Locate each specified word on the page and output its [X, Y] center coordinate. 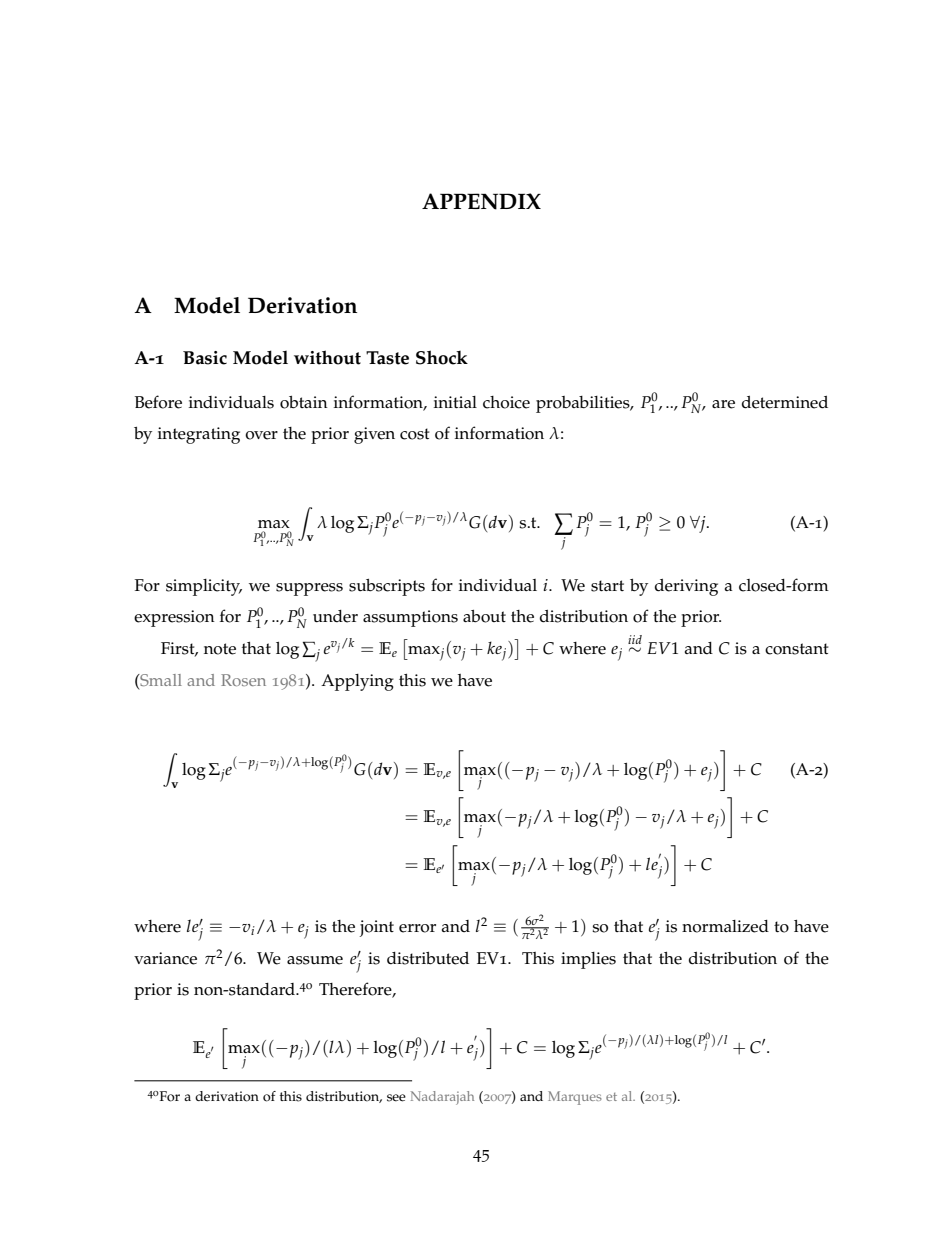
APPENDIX [481, 201]
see [396, 1098]
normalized [725, 926]
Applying [357, 682]
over [261, 435]
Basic [205, 358]
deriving [686, 587]
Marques [575, 1098]
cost [415, 434]
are [723, 404]
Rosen [243, 680]
